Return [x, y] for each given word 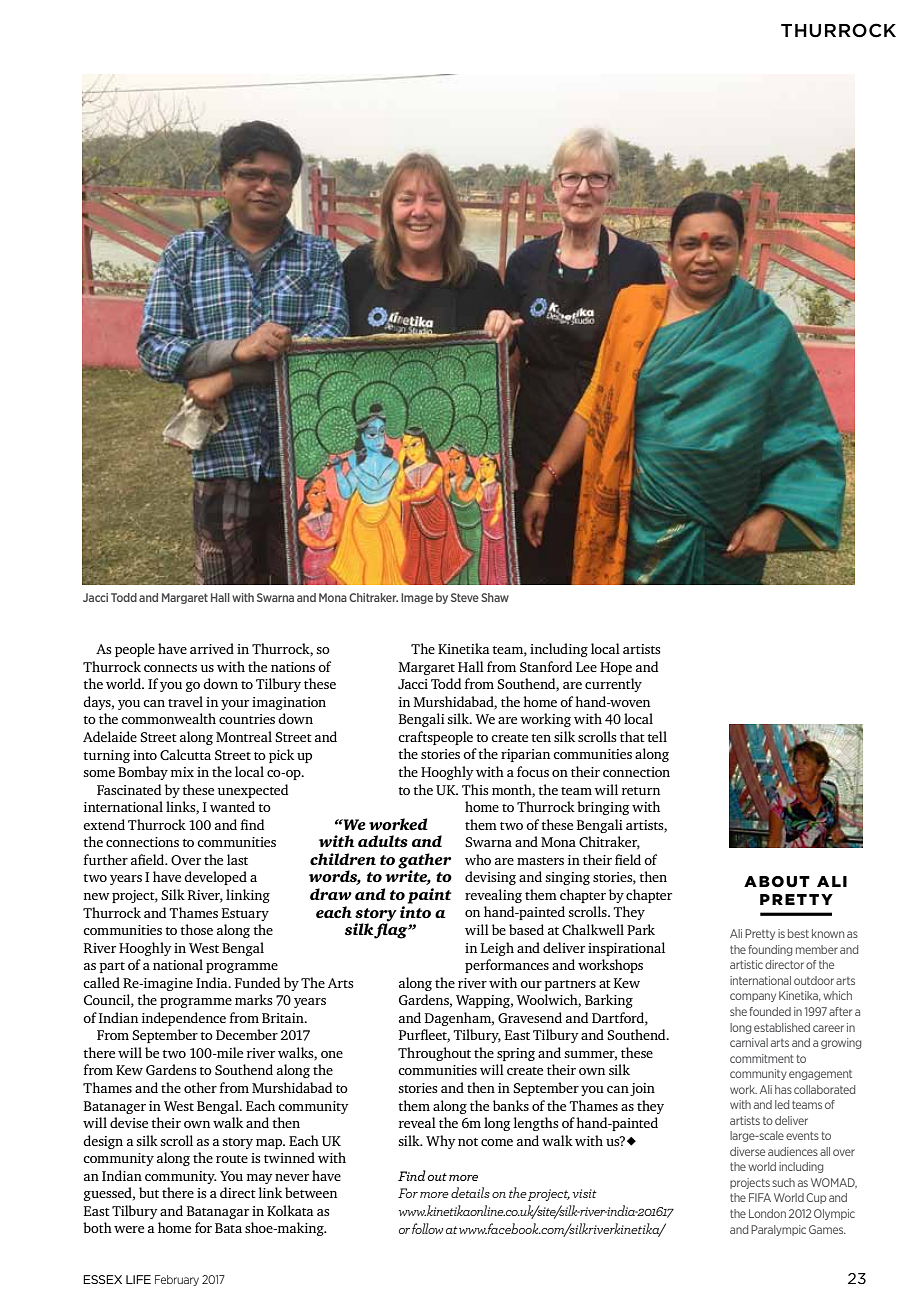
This [475, 789]
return [641, 791]
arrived [212, 648]
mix [182, 772]
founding [770, 950]
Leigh [497, 949]
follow [427, 1228]
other [200, 1087]
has [783, 1089]
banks [511, 1105]
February [177, 1280]
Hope [616, 668]
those [196, 929]
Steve [465, 597]
